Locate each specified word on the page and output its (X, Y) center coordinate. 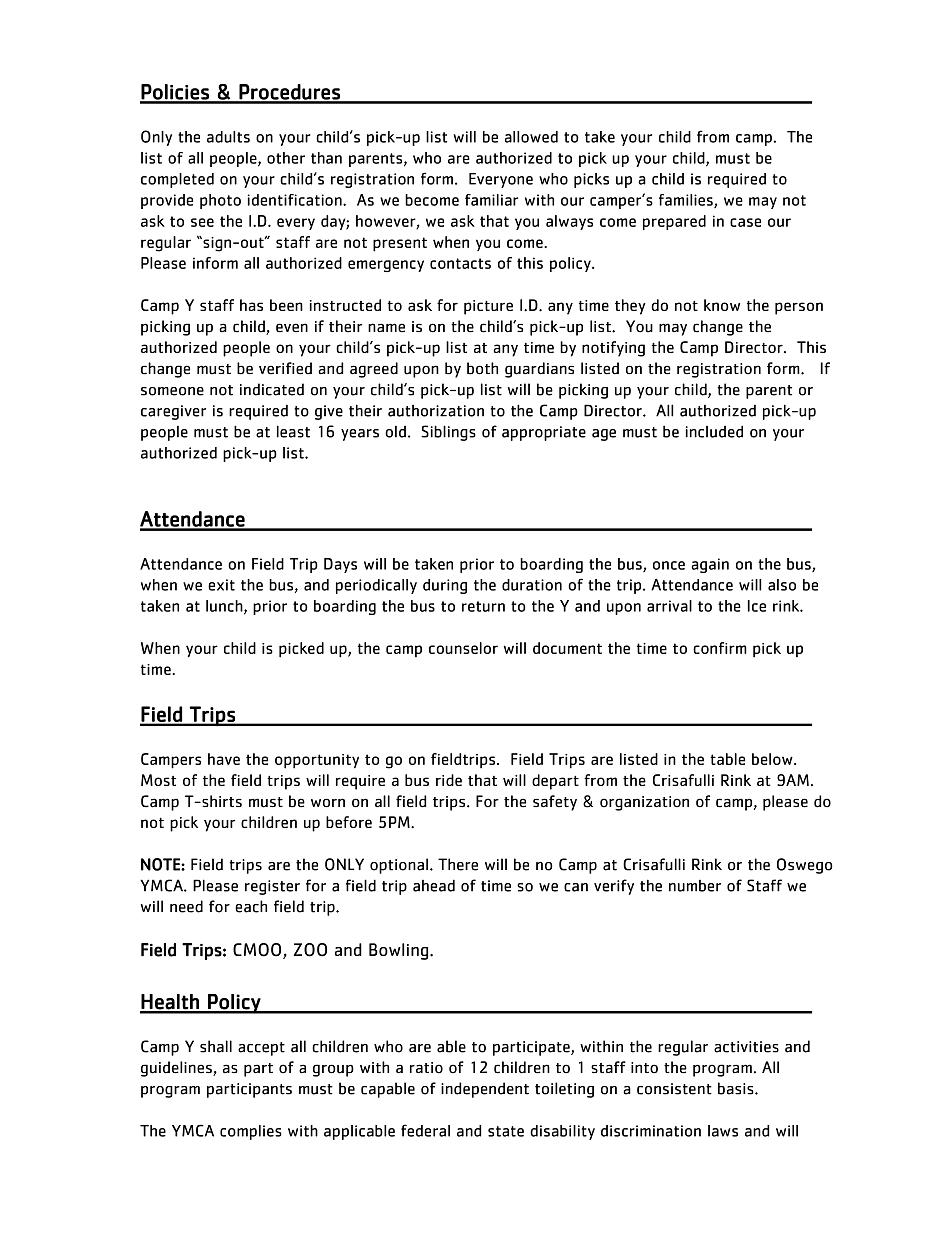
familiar (491, 200)
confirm (720, 648)
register (272, 887)
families (687, 201)
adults (228, 137)
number (695, 886)
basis (737, 1088)
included (714, 431)
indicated (272, 389)
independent (485, 1090)
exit (221, 585)
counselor (463, 648)
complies (251, 1132)
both (482, 368)
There (458, 864)
